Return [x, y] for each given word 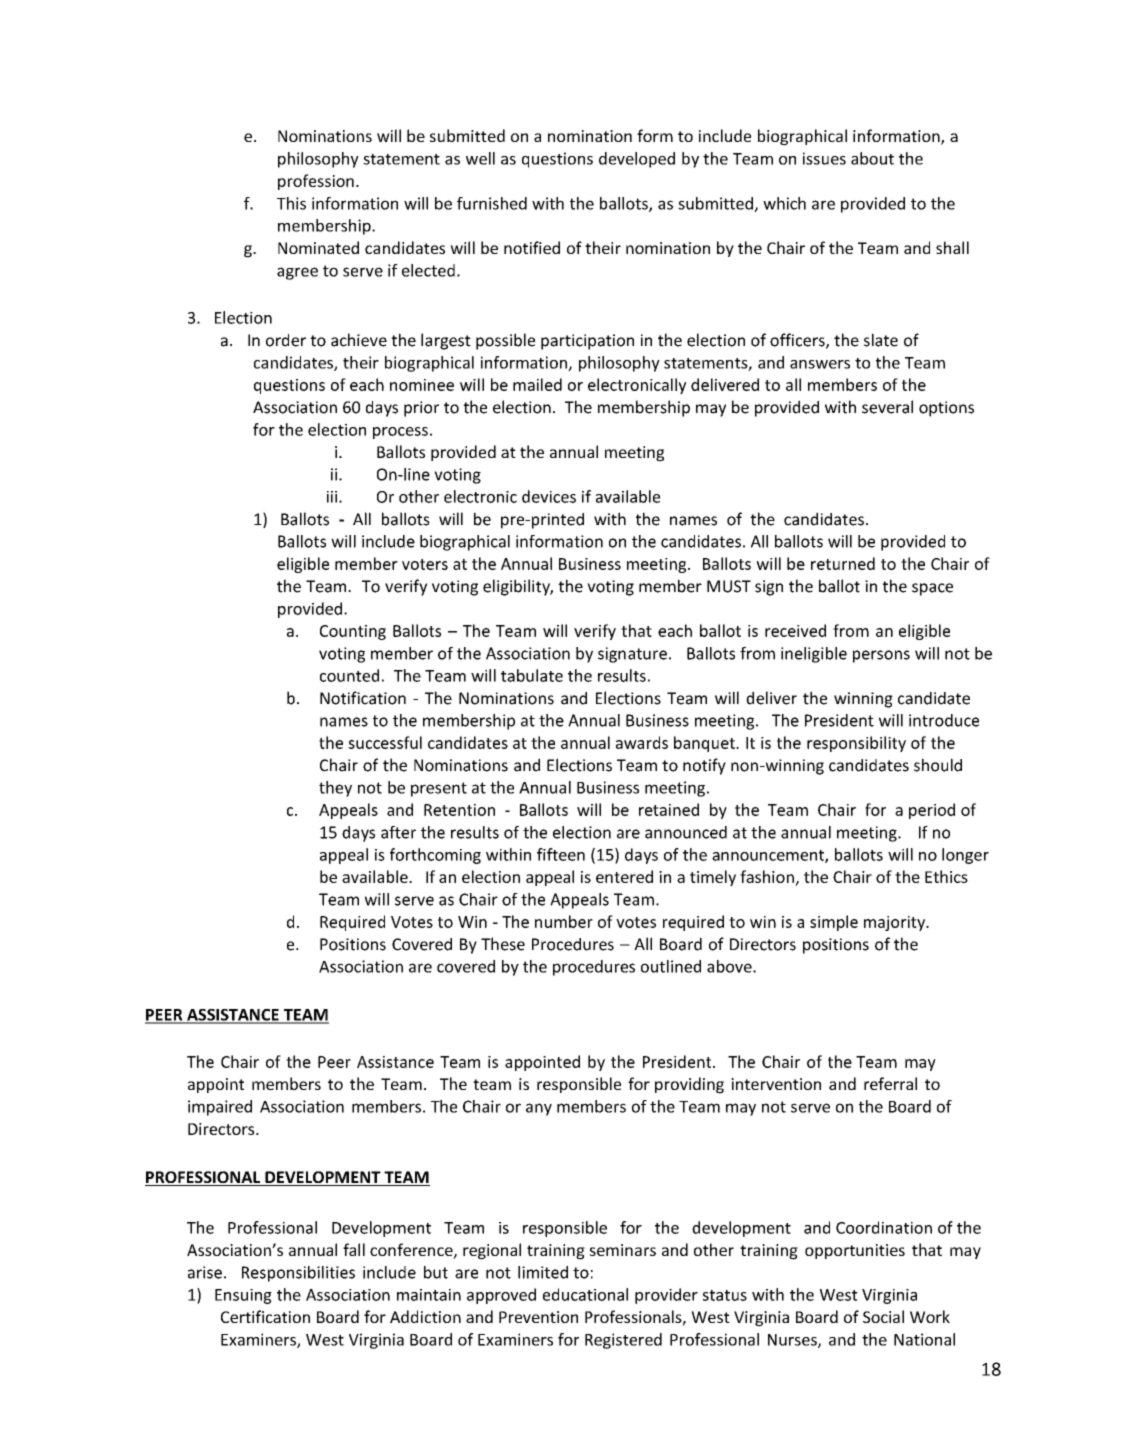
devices [549, 496]
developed [637, 160]
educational [585, 1294]
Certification [265, 1316]
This [291, 203]
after [398, 832]
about [872, 158]
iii [332, 497]
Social [883, 1316]
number [564, 921]
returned [843, 563]
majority [896, 923]
